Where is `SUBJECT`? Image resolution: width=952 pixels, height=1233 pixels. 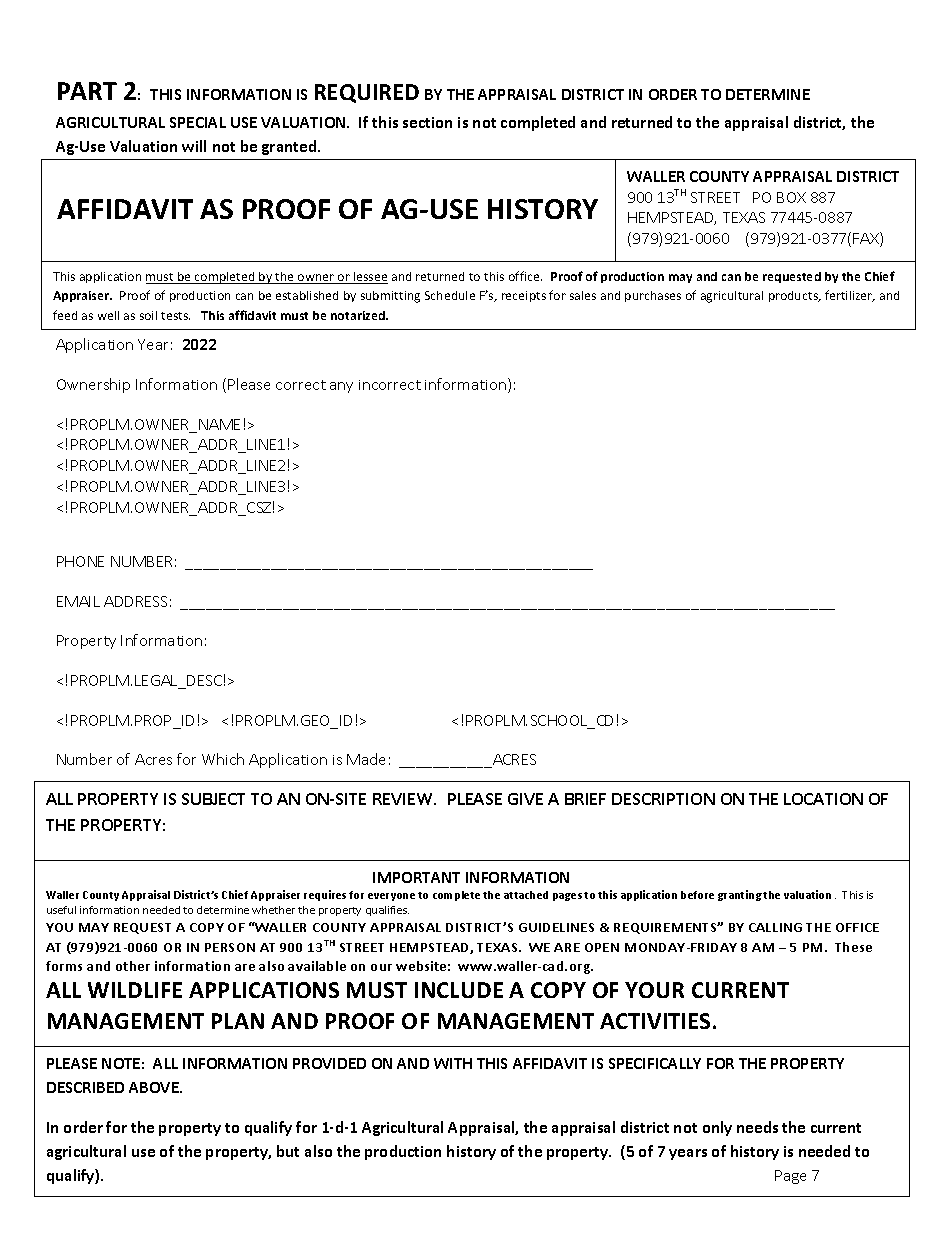 SUBJECT is located at coordinates (213, 799).
